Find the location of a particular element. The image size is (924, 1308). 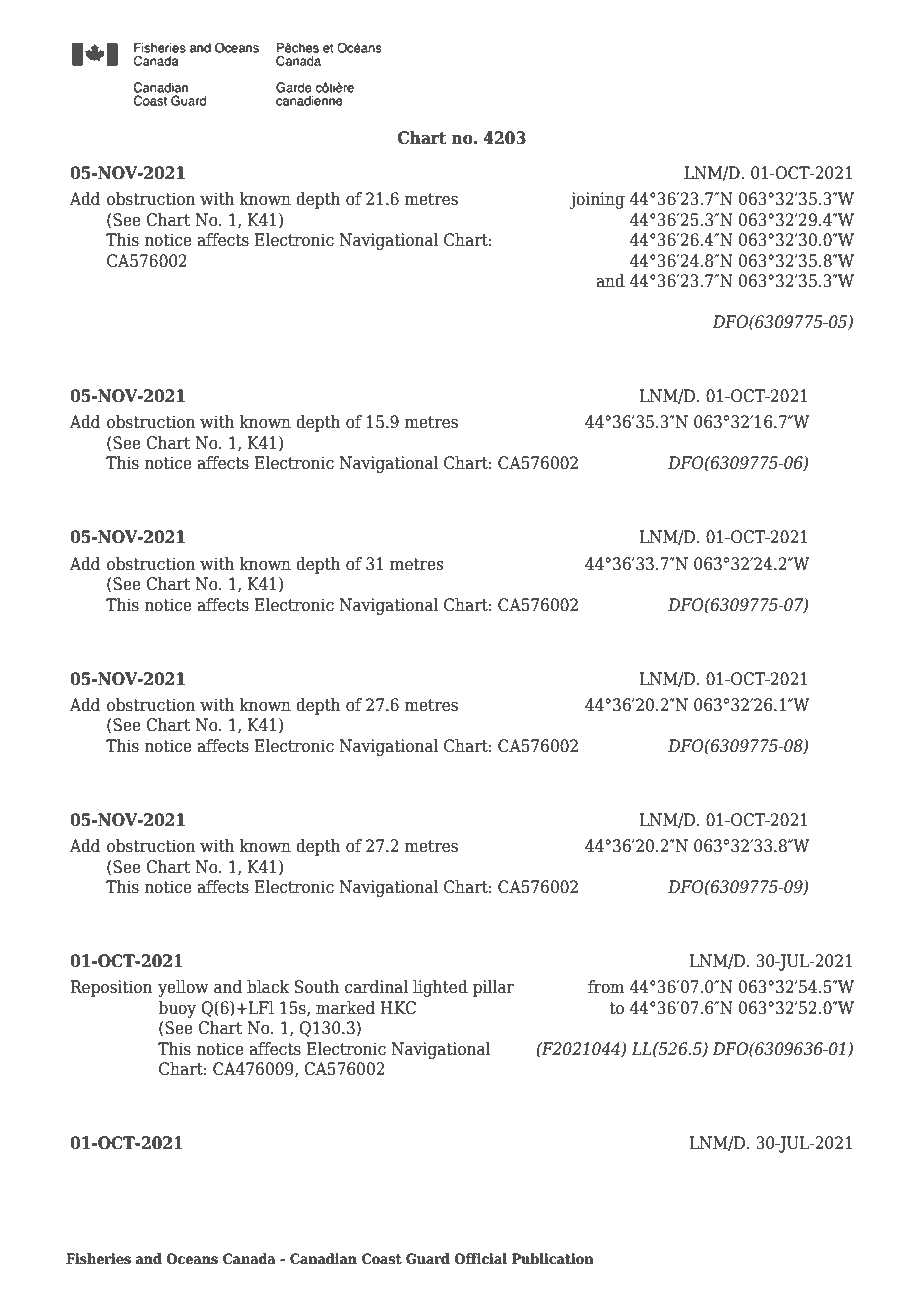

from is located at coordinates (606, 987).
